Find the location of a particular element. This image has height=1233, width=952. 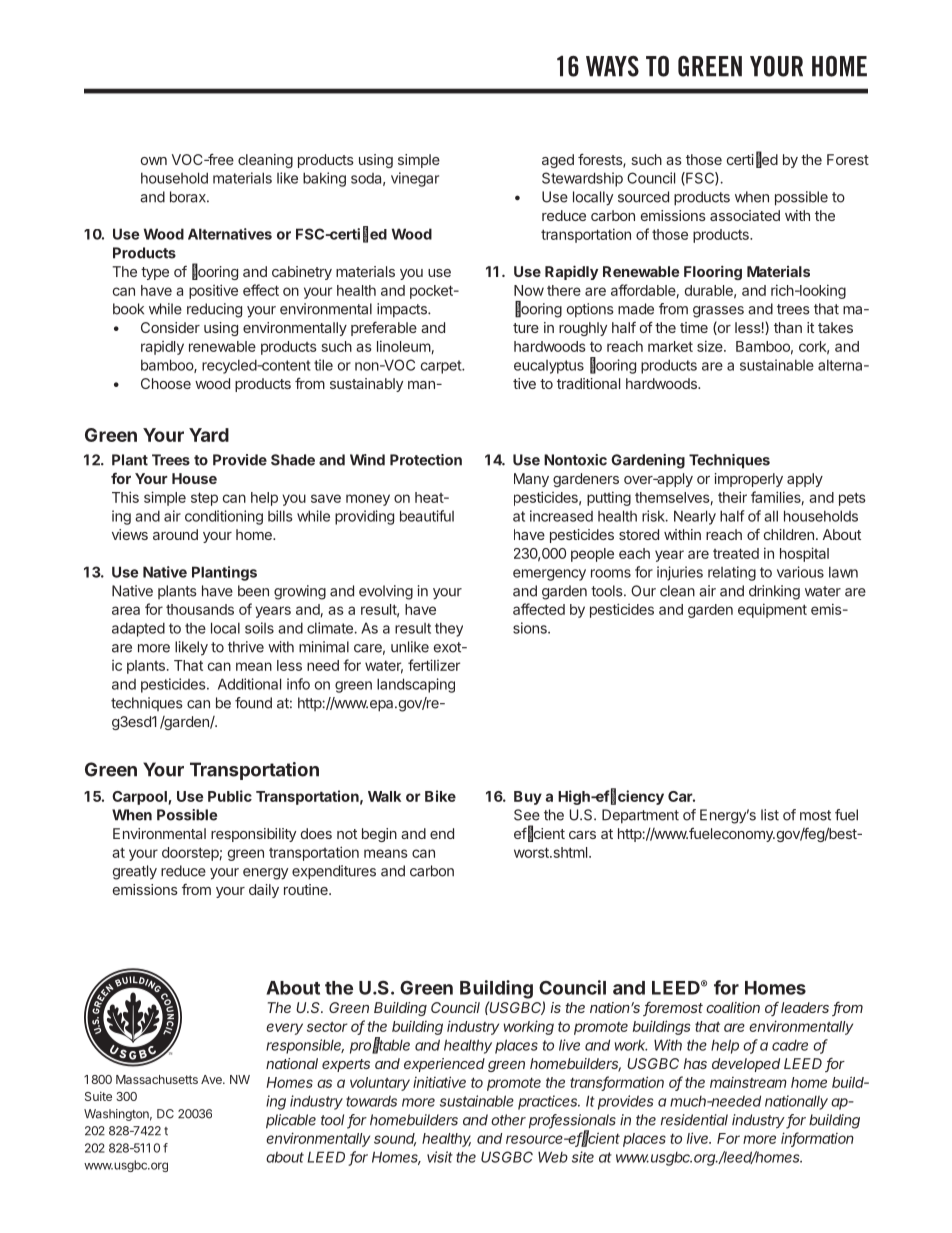

greatly is located at coordinates (135, 872).
